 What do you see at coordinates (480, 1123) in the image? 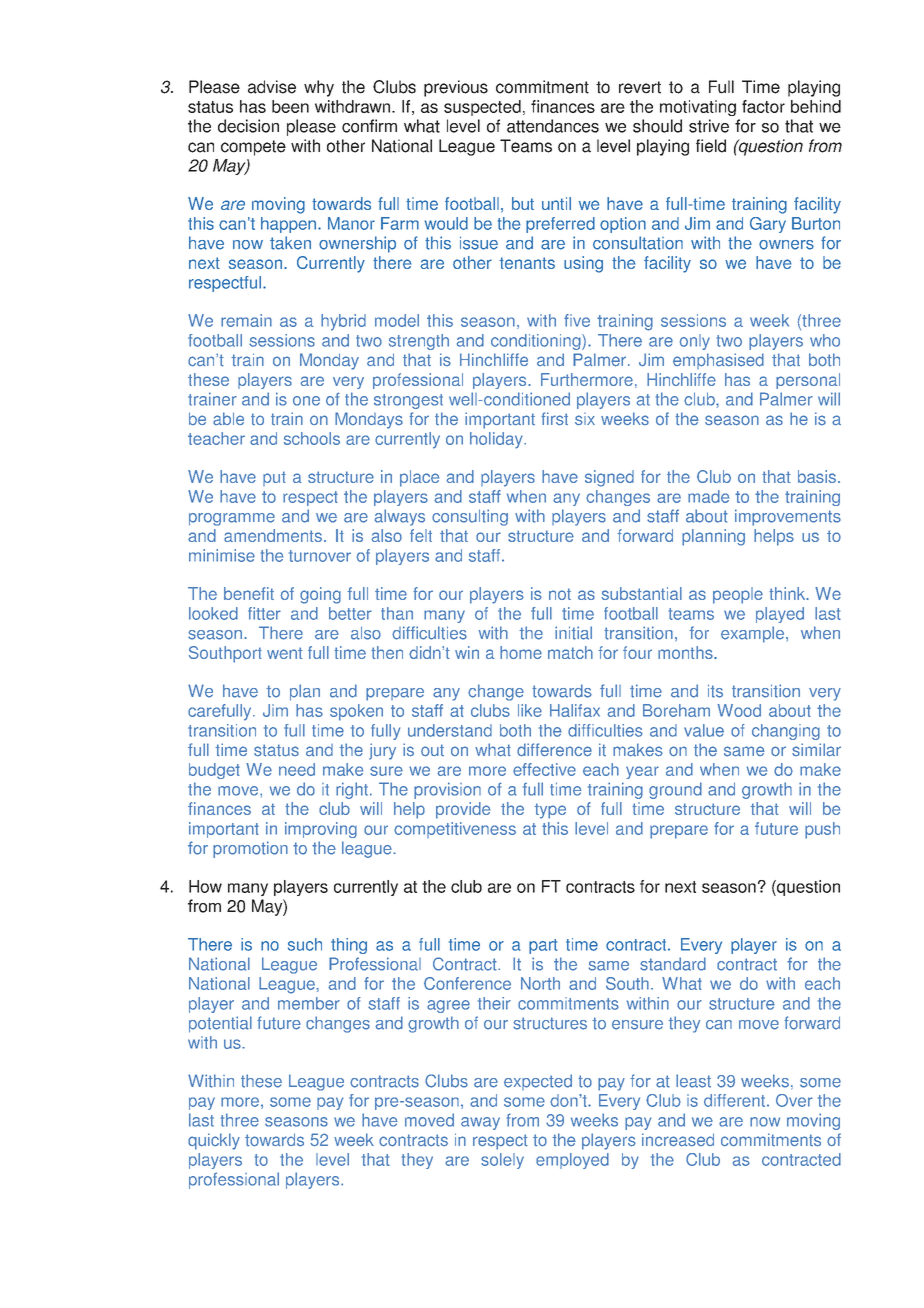
I see `away` at bounding box center [480, 1123].
